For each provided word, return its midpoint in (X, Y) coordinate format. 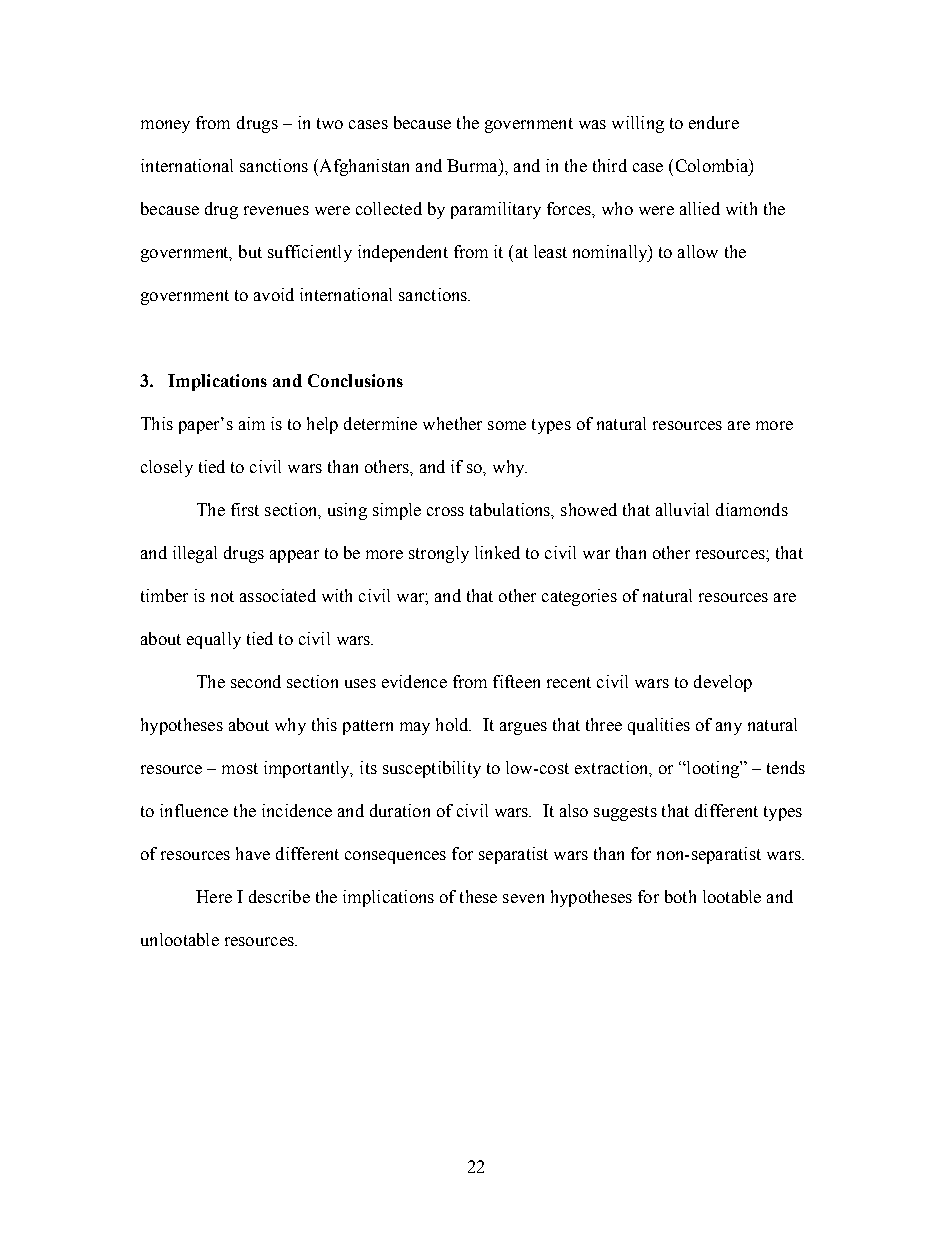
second (256, 681)
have (253, 853)
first (245, 509)
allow (698, 251)
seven (523, 898)
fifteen (516, 681)
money (165, 126)
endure (714, 122)
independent (403, 253)
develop (723, 683)
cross (445, 511)
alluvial (682, 509)
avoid (274, 294)
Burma (473, 165)
